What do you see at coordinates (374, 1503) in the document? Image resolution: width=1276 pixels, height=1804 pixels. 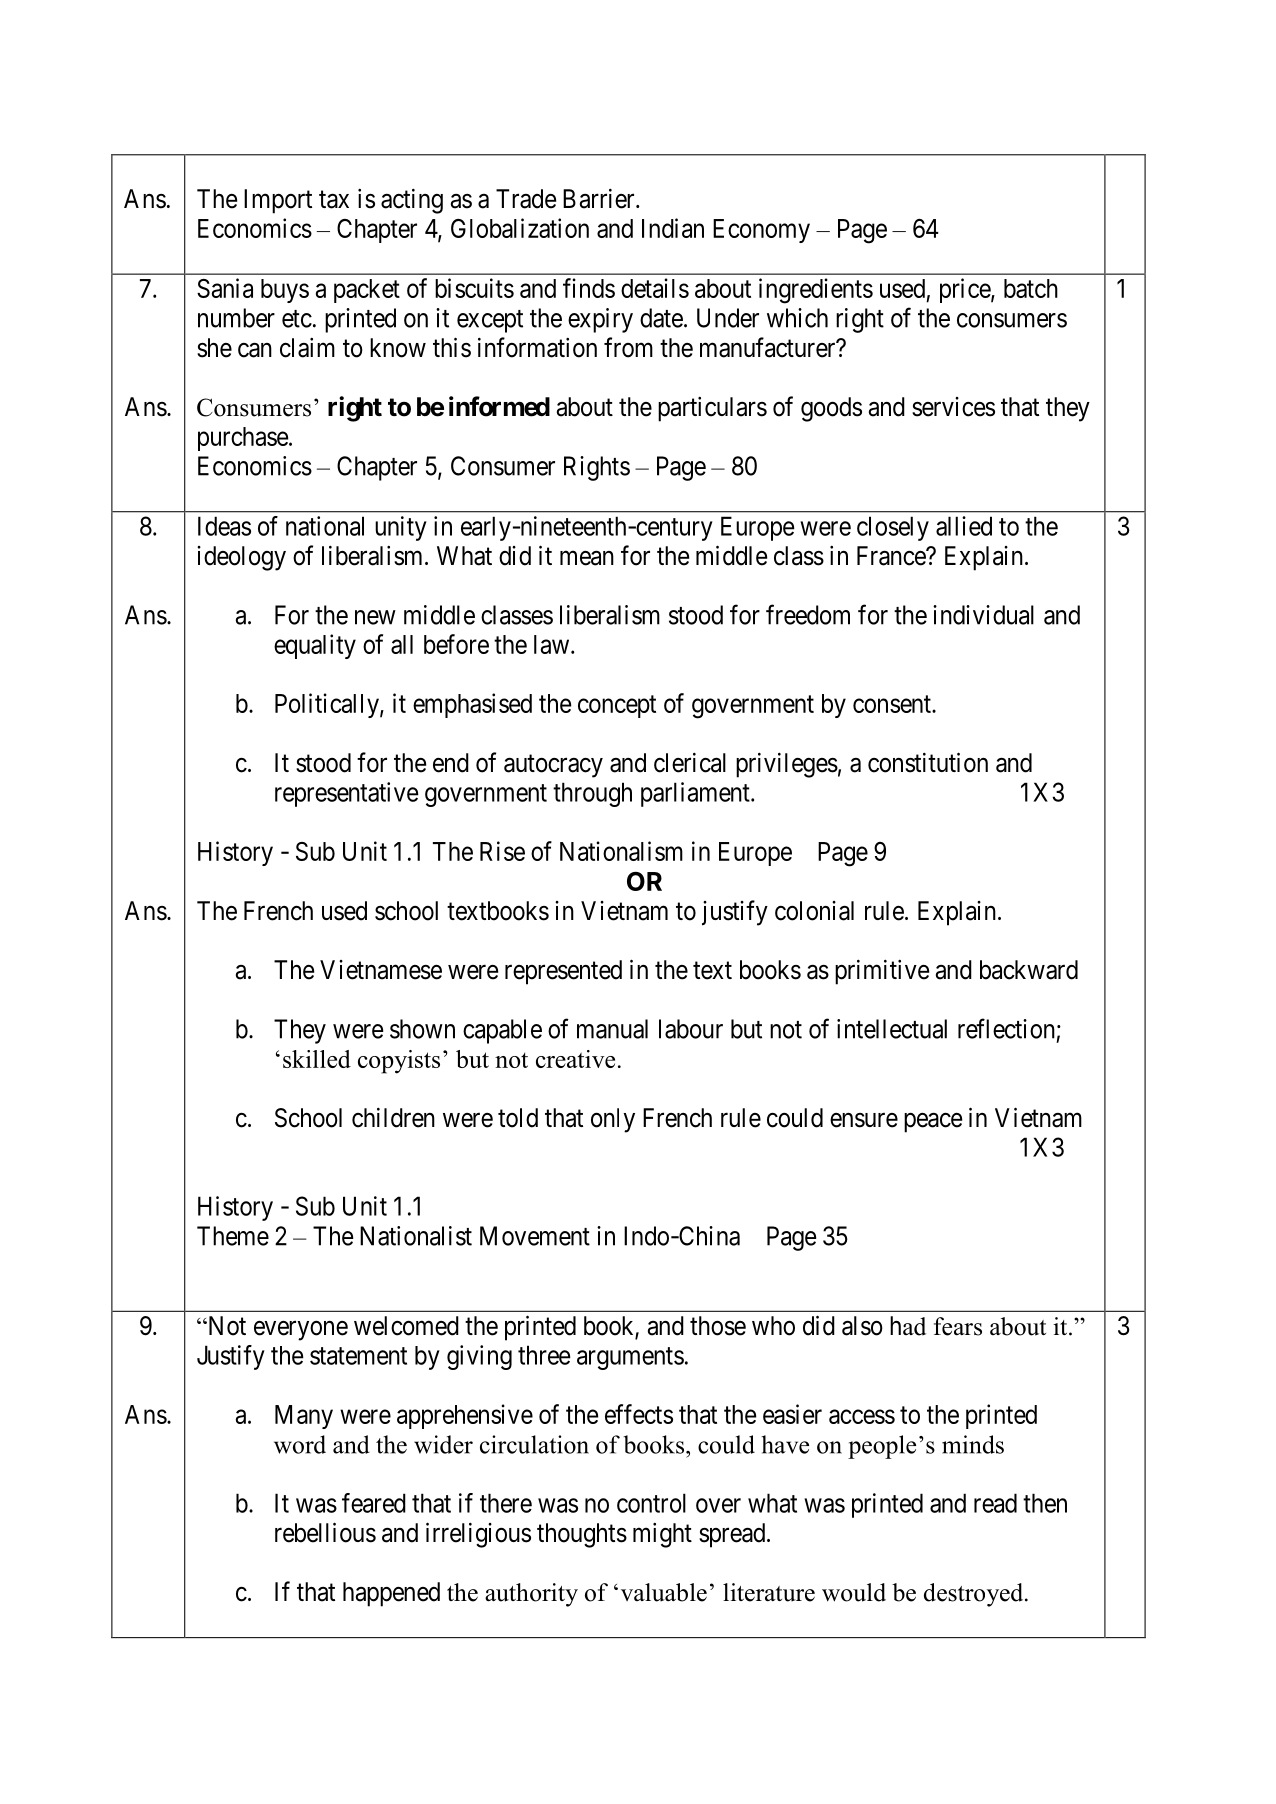 I see `feared` at bounding box center [374, 1503].
